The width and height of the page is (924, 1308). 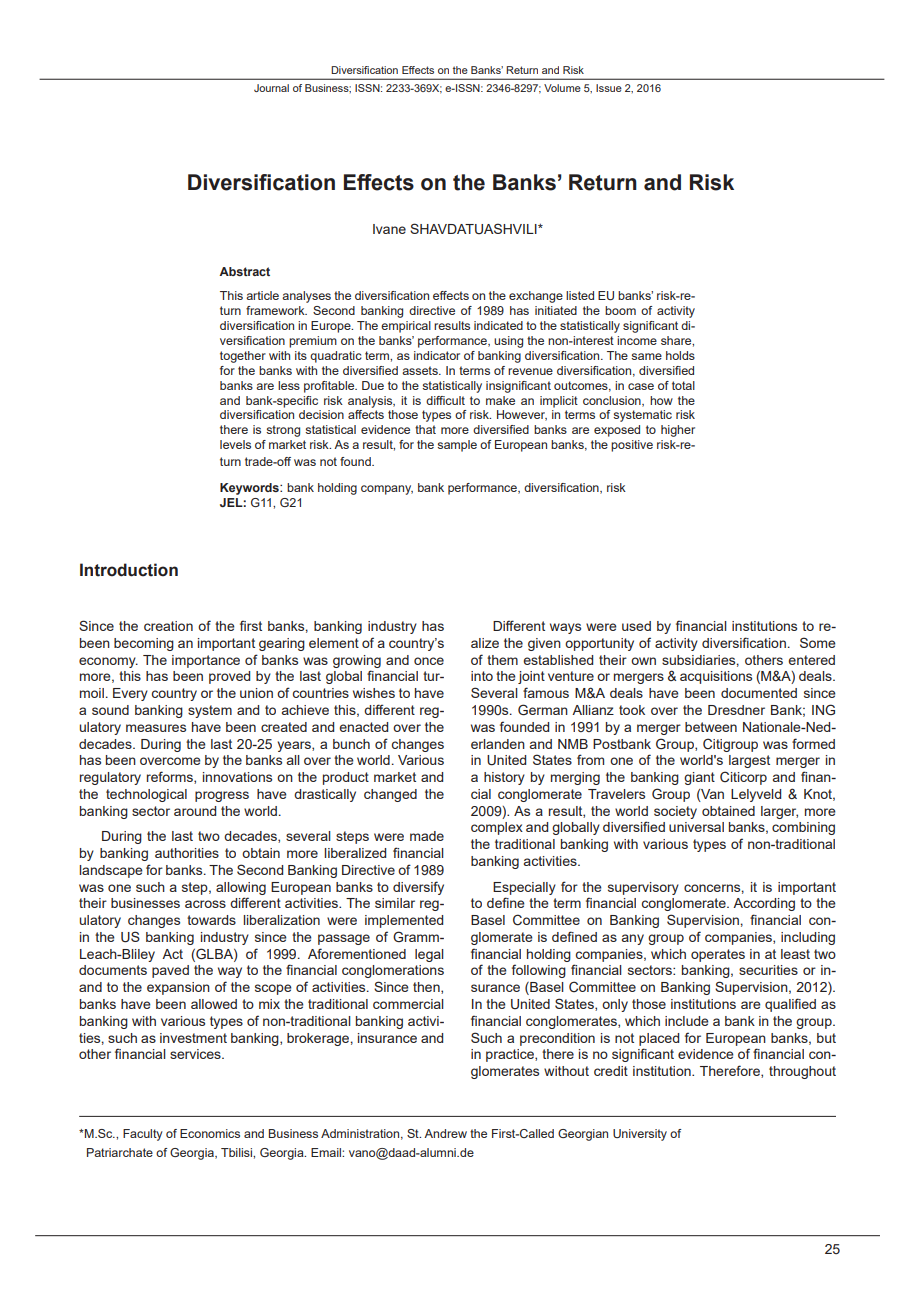 I want to click on them, so click(x=502, y=660).
